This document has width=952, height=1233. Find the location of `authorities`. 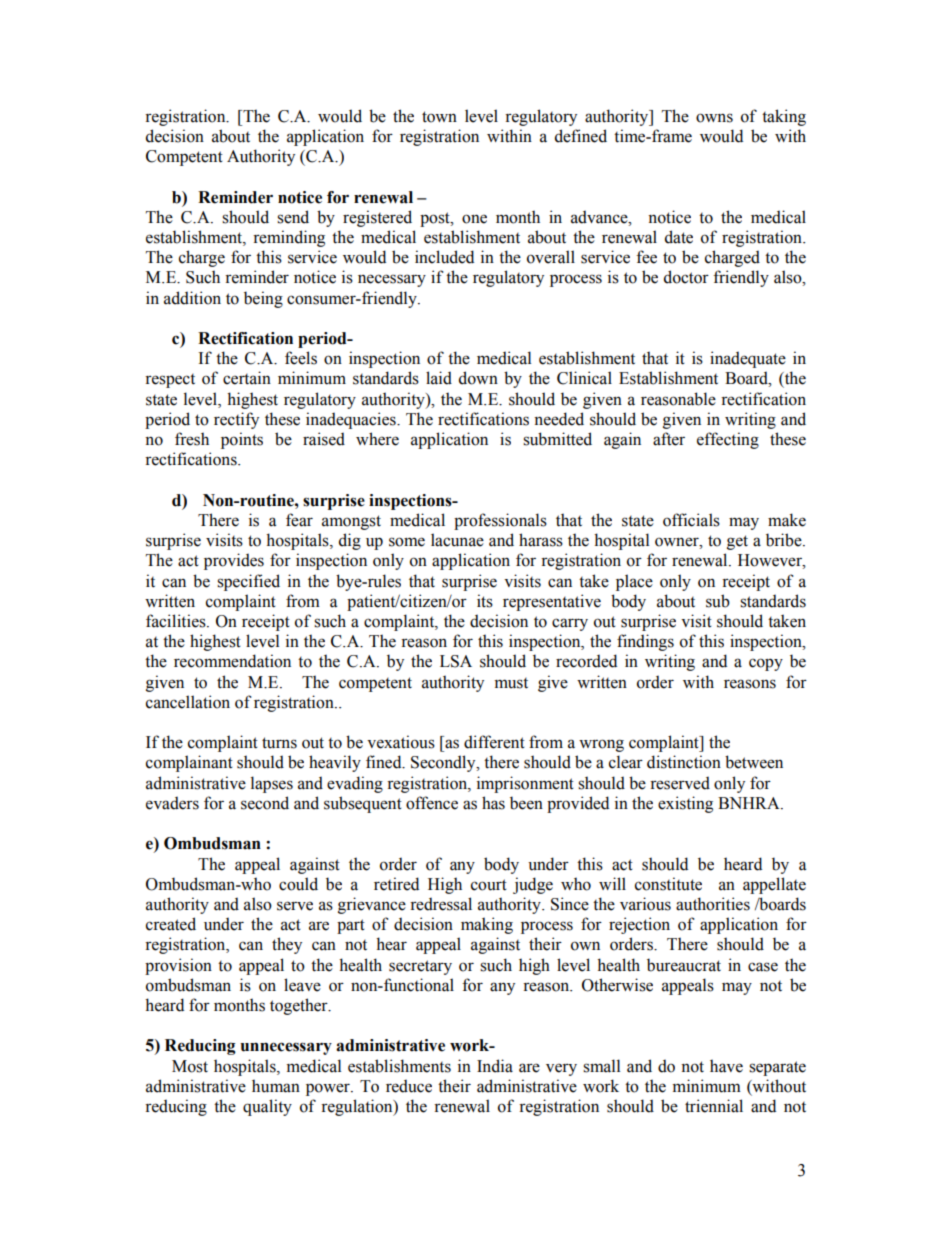

authorities is located at coordinates (713, 904).
